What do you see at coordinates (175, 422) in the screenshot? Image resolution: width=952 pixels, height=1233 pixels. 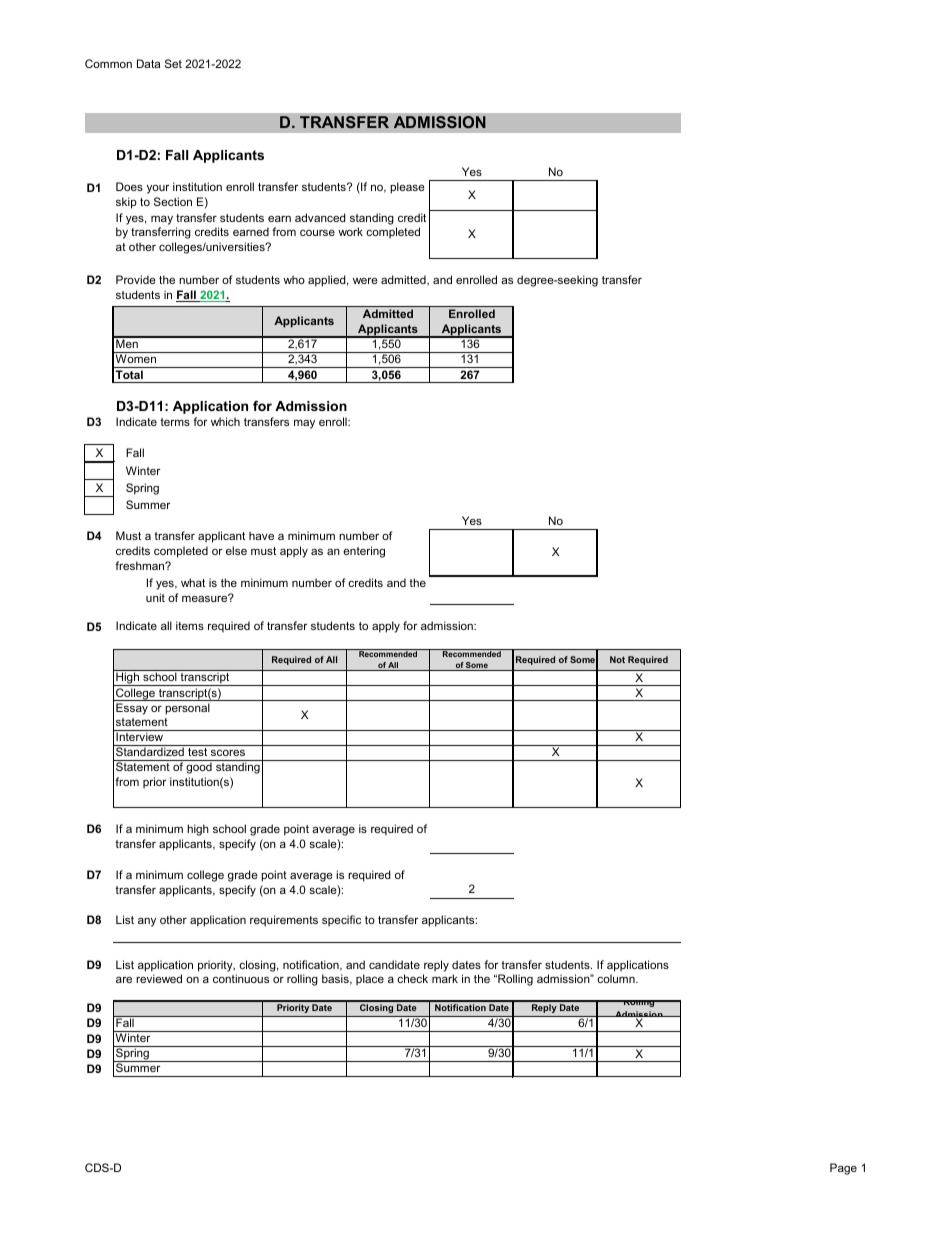 I see `terms` at bounding box center [175, 422].
